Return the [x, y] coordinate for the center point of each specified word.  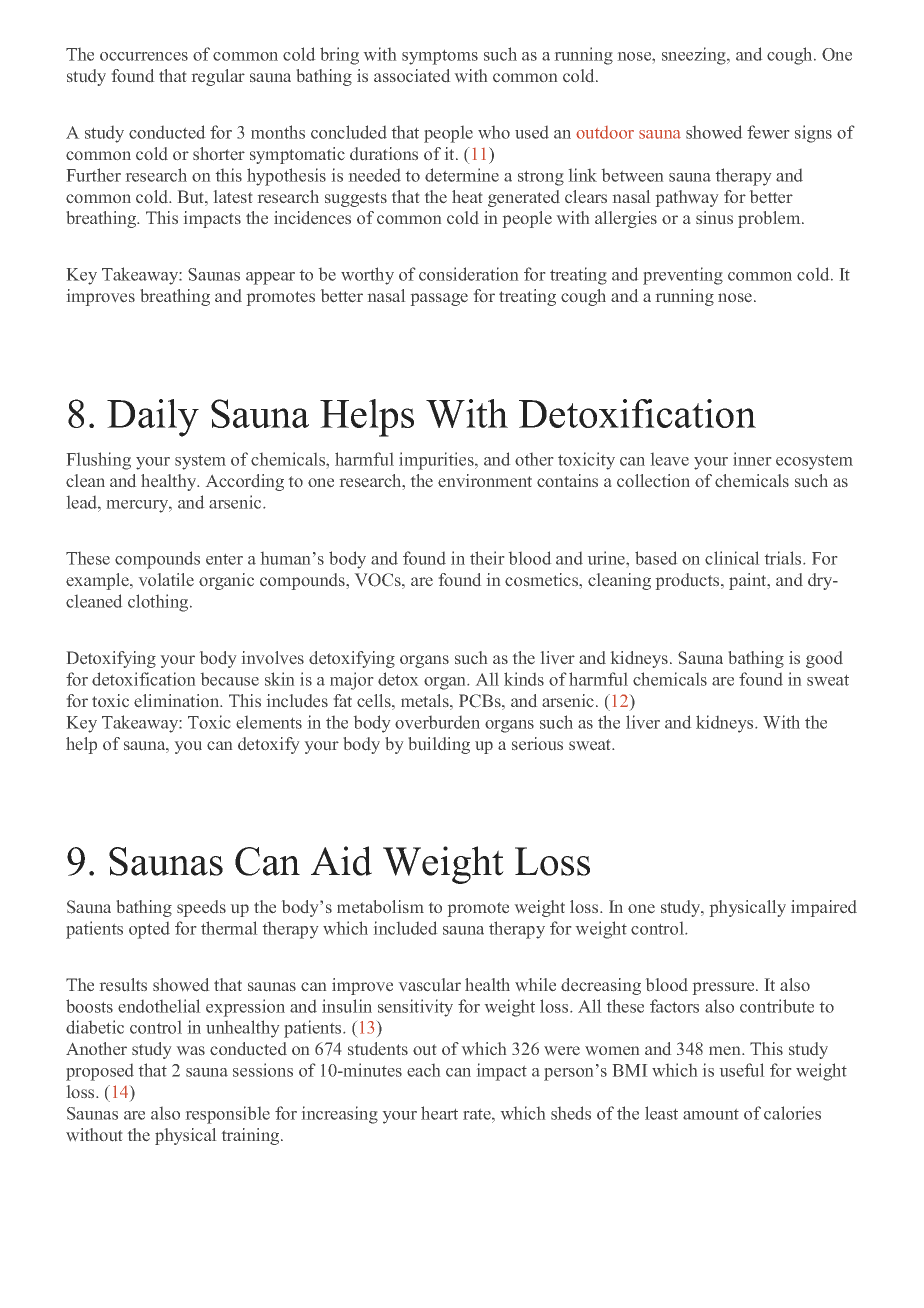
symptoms [440, 57]
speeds [201, 908]
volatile [166, 579]
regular [218, 77]
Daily [153, 418]
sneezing [695, 56]
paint [749, 581]
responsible [228, 1115]
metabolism [380, 906]
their [487, 558]
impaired [824, 908]
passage [439, 299]
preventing [683, 276]
